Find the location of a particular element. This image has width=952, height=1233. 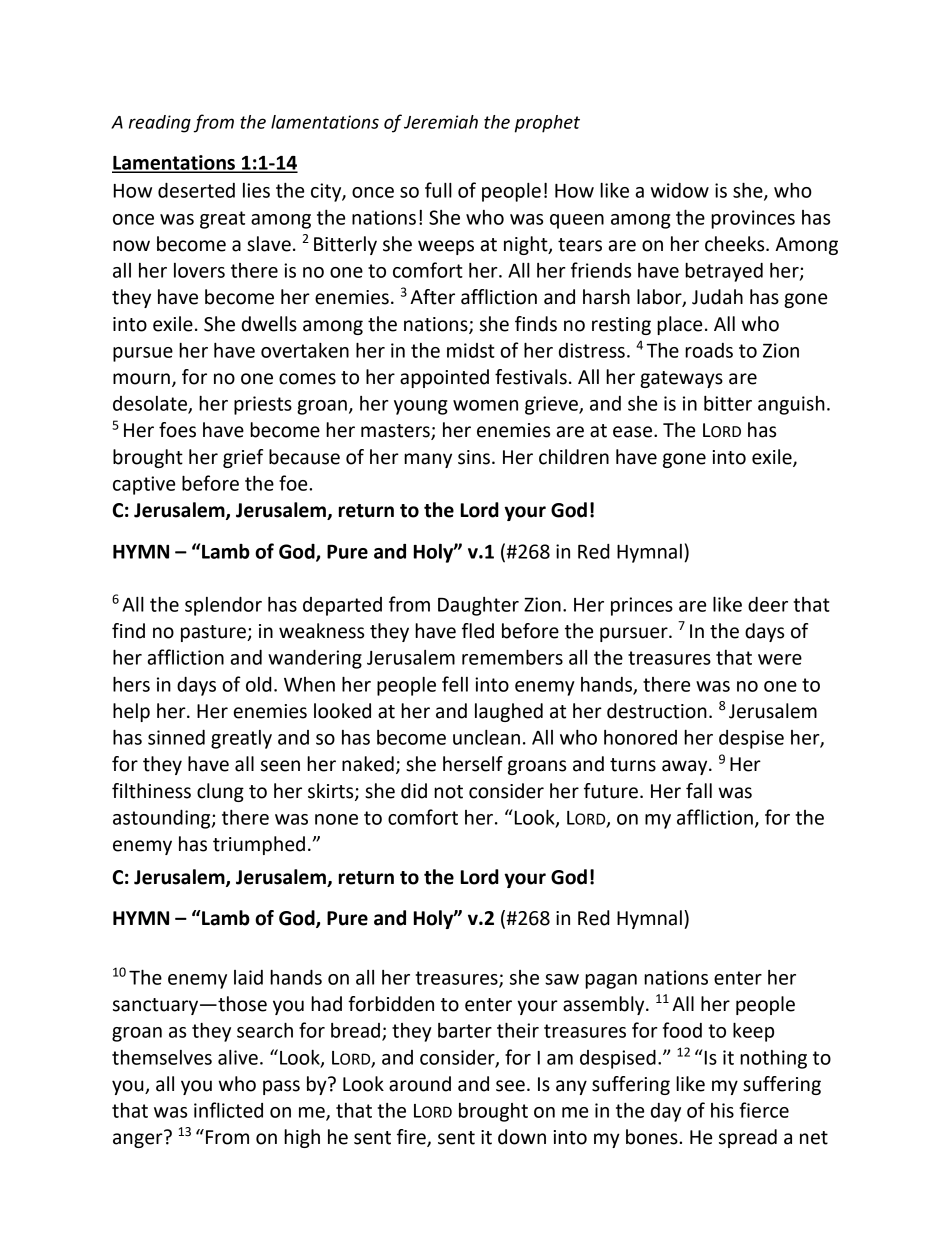

anguish is located at coordinates (791, 405).
